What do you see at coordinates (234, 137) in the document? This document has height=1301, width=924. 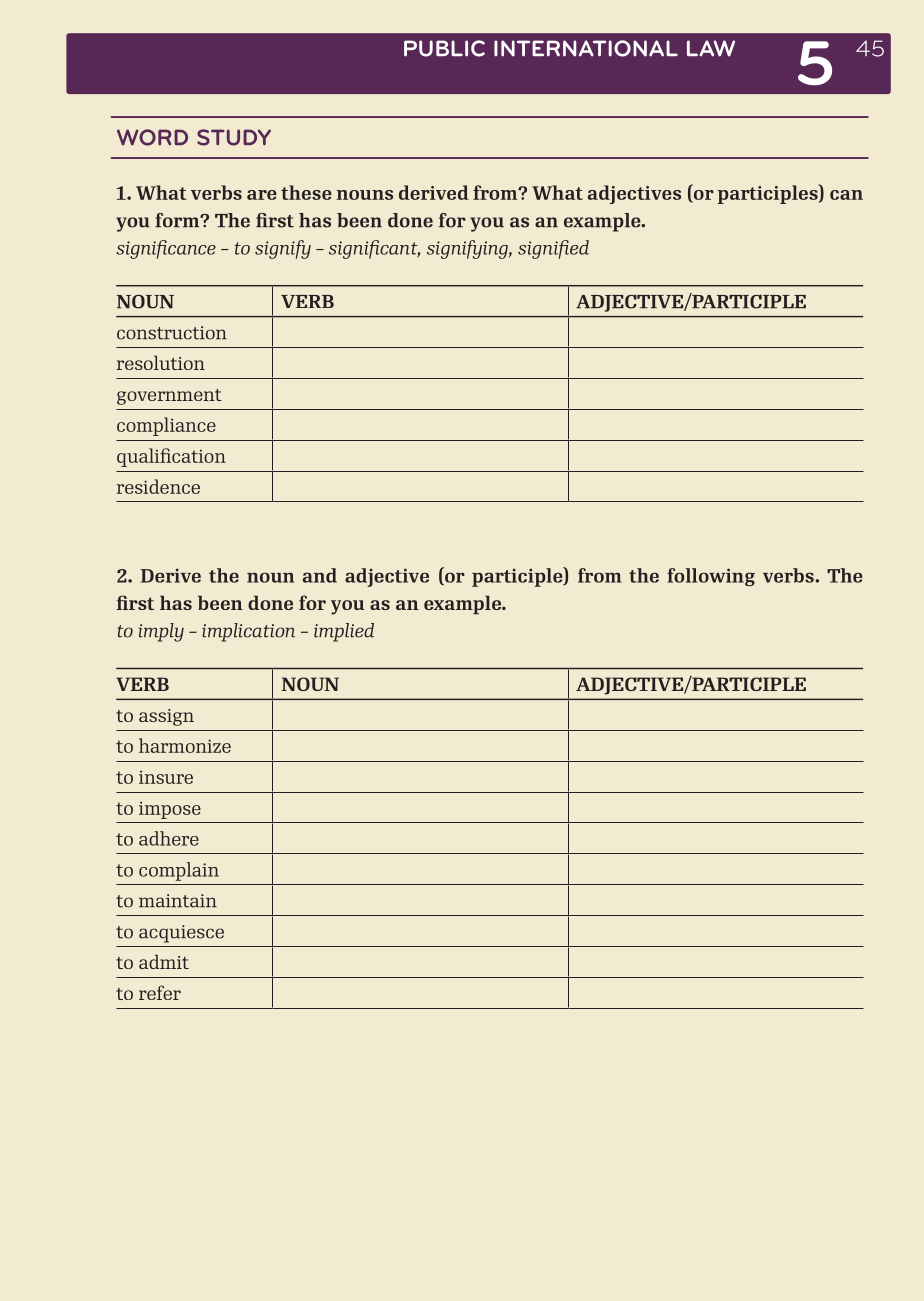 I see `STUDY` at bounding box center [234, 137].
